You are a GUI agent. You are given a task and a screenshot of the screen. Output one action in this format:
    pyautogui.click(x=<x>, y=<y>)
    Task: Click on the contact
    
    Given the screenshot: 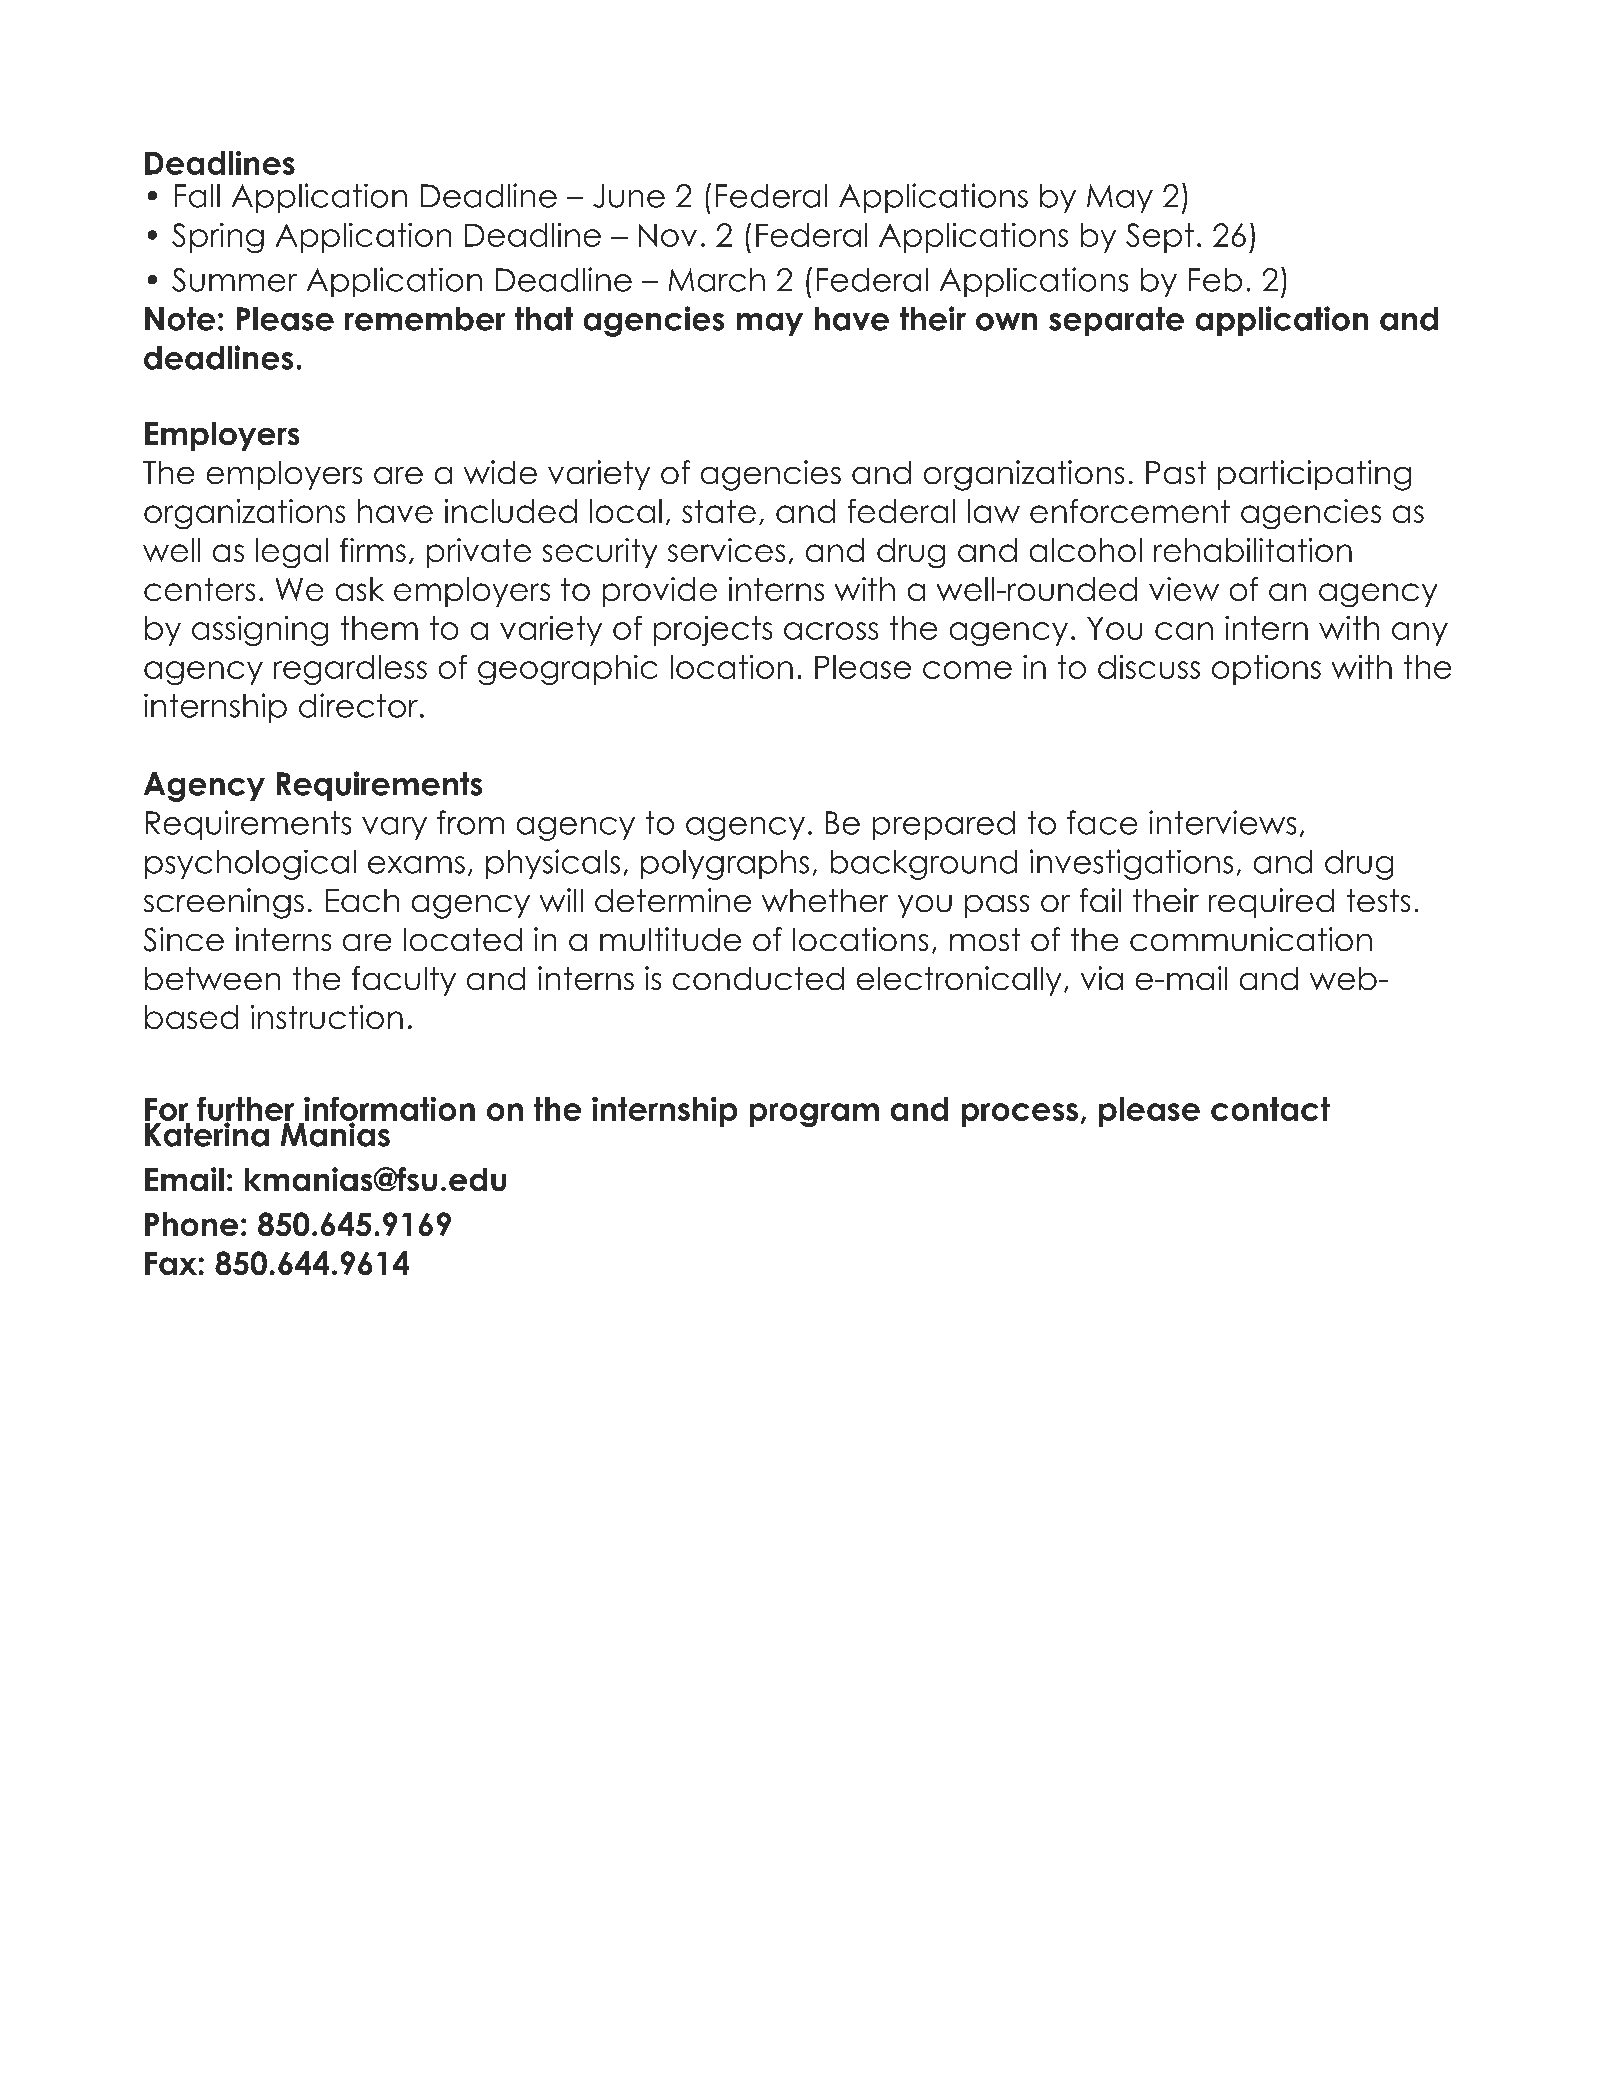 What is the action you would take?
    pyautogui.click(x=1270, y=1109)
